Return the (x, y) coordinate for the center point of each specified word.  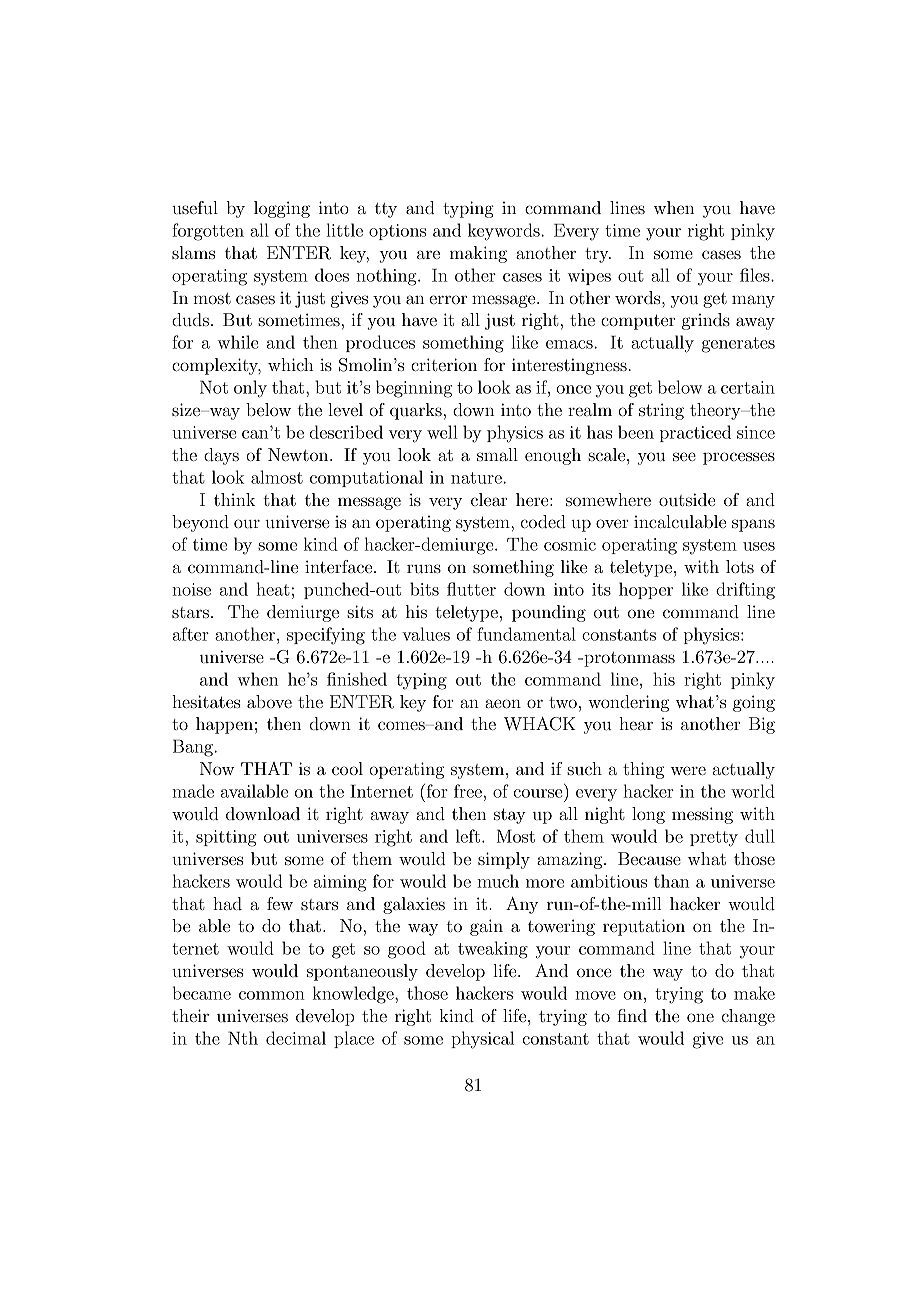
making (478, 254)
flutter (471, 589)
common (272, 995)
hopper (646, 590)
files (756, 275)
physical (482, 1040)
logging (282, 209)
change (748, 1017)
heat (273, 589)
